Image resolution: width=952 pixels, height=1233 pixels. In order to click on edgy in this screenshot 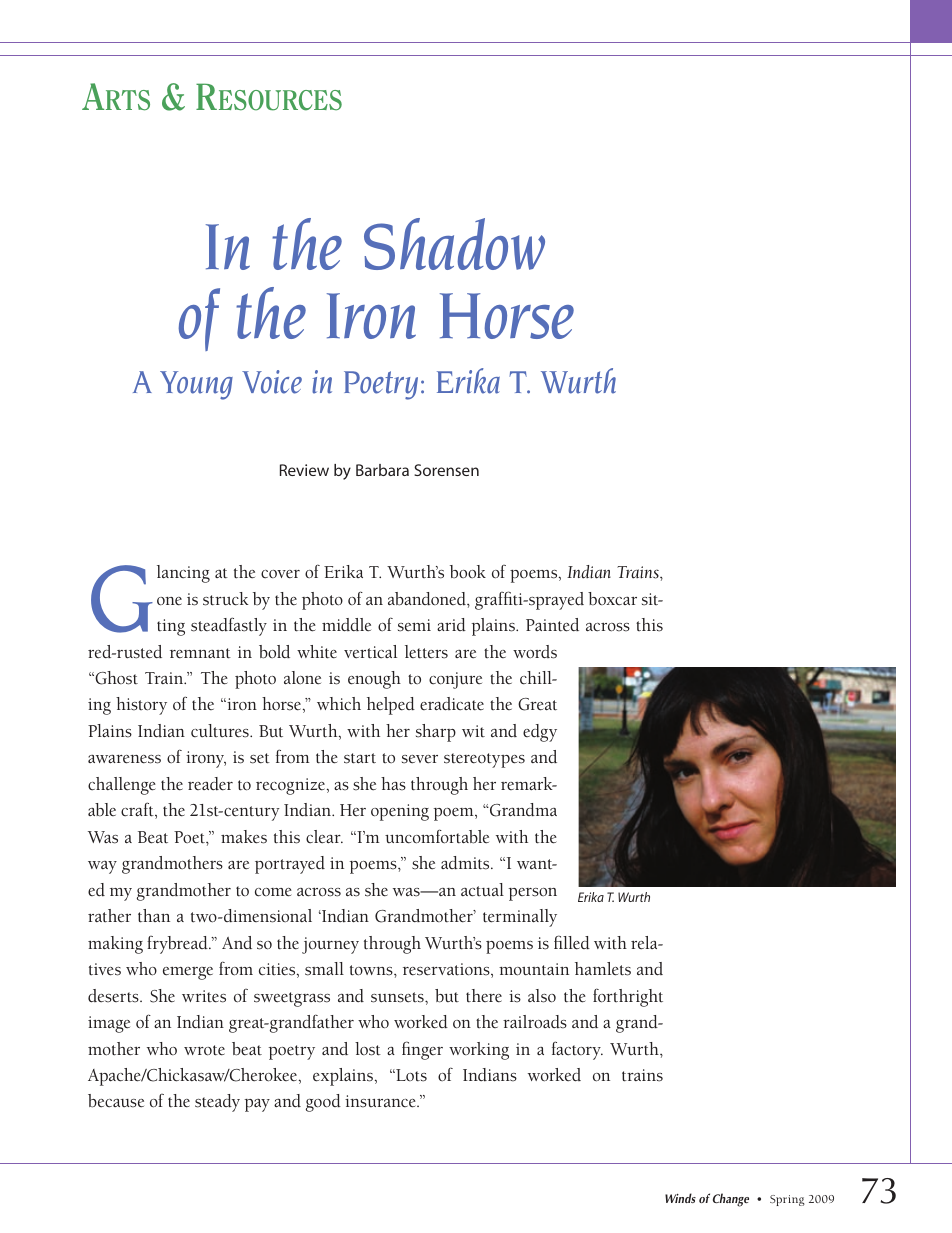, I will do `click(540, 733)`.
